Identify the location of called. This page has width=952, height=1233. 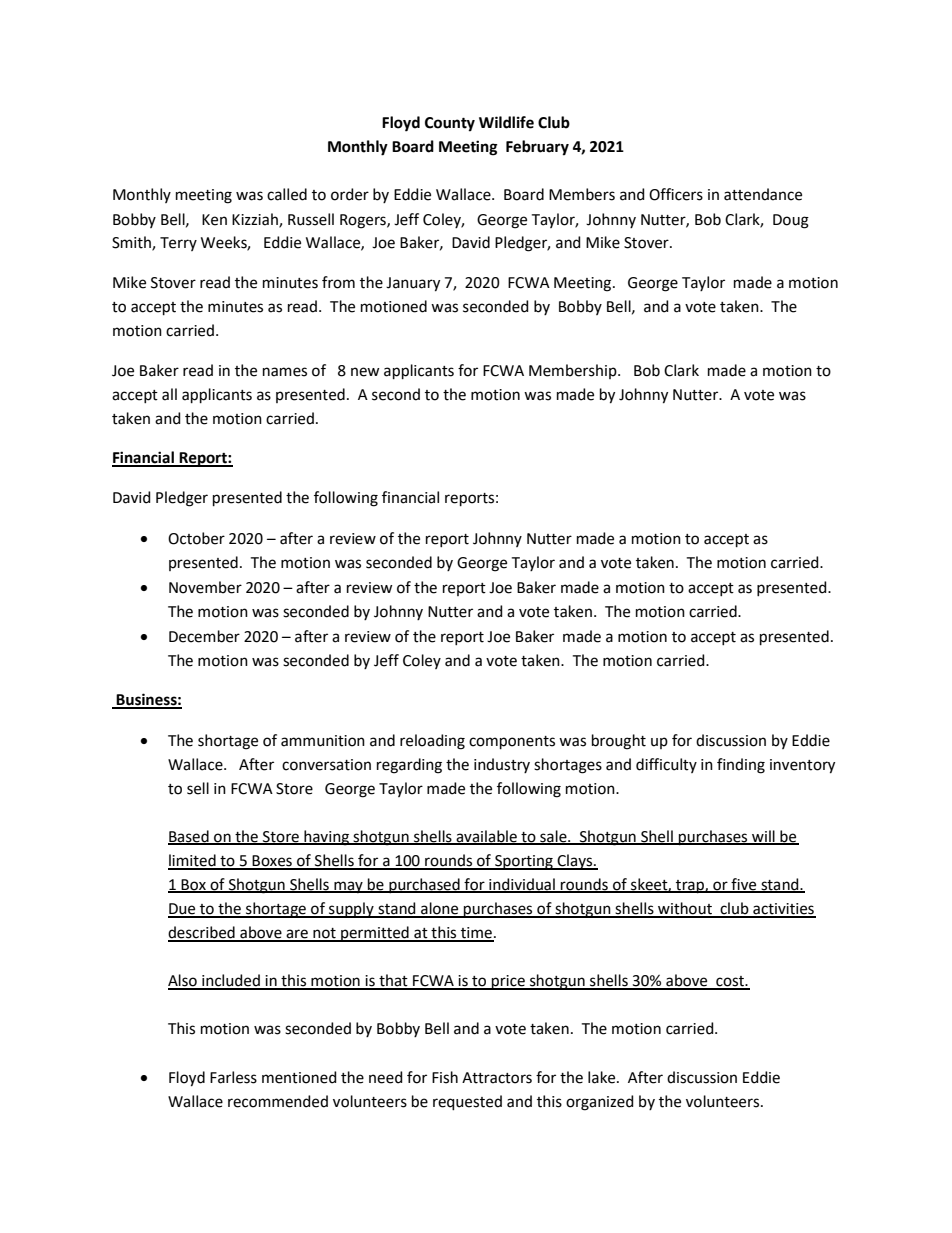
(287, 194).
